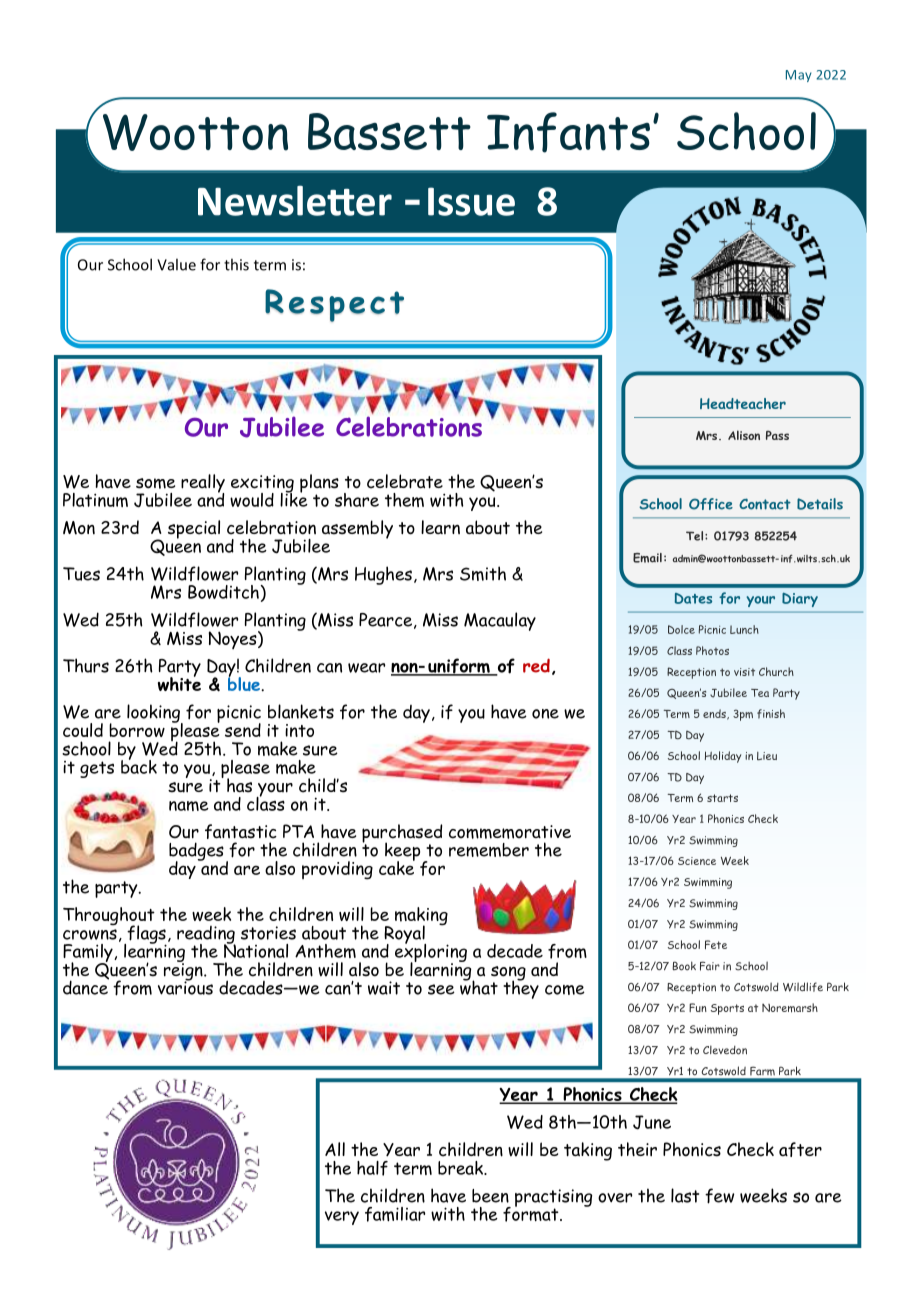 This screenshot has width=924, height=1308. Describe the element at coordinates (744, 435) in the screenshot. I see `Alison` at that location.
